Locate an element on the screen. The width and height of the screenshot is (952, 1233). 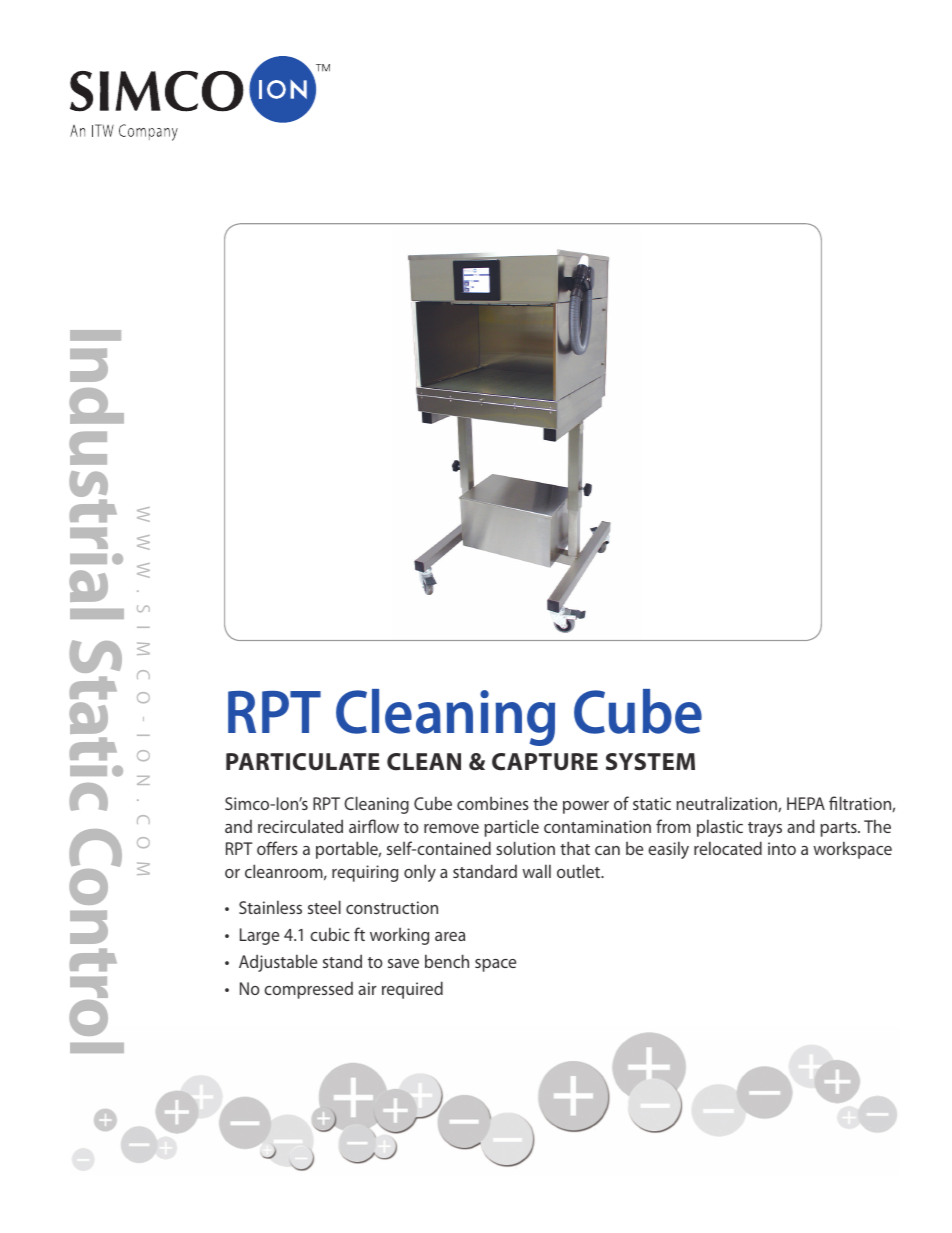
SYSTEM is located at coordinates (650, 761).
